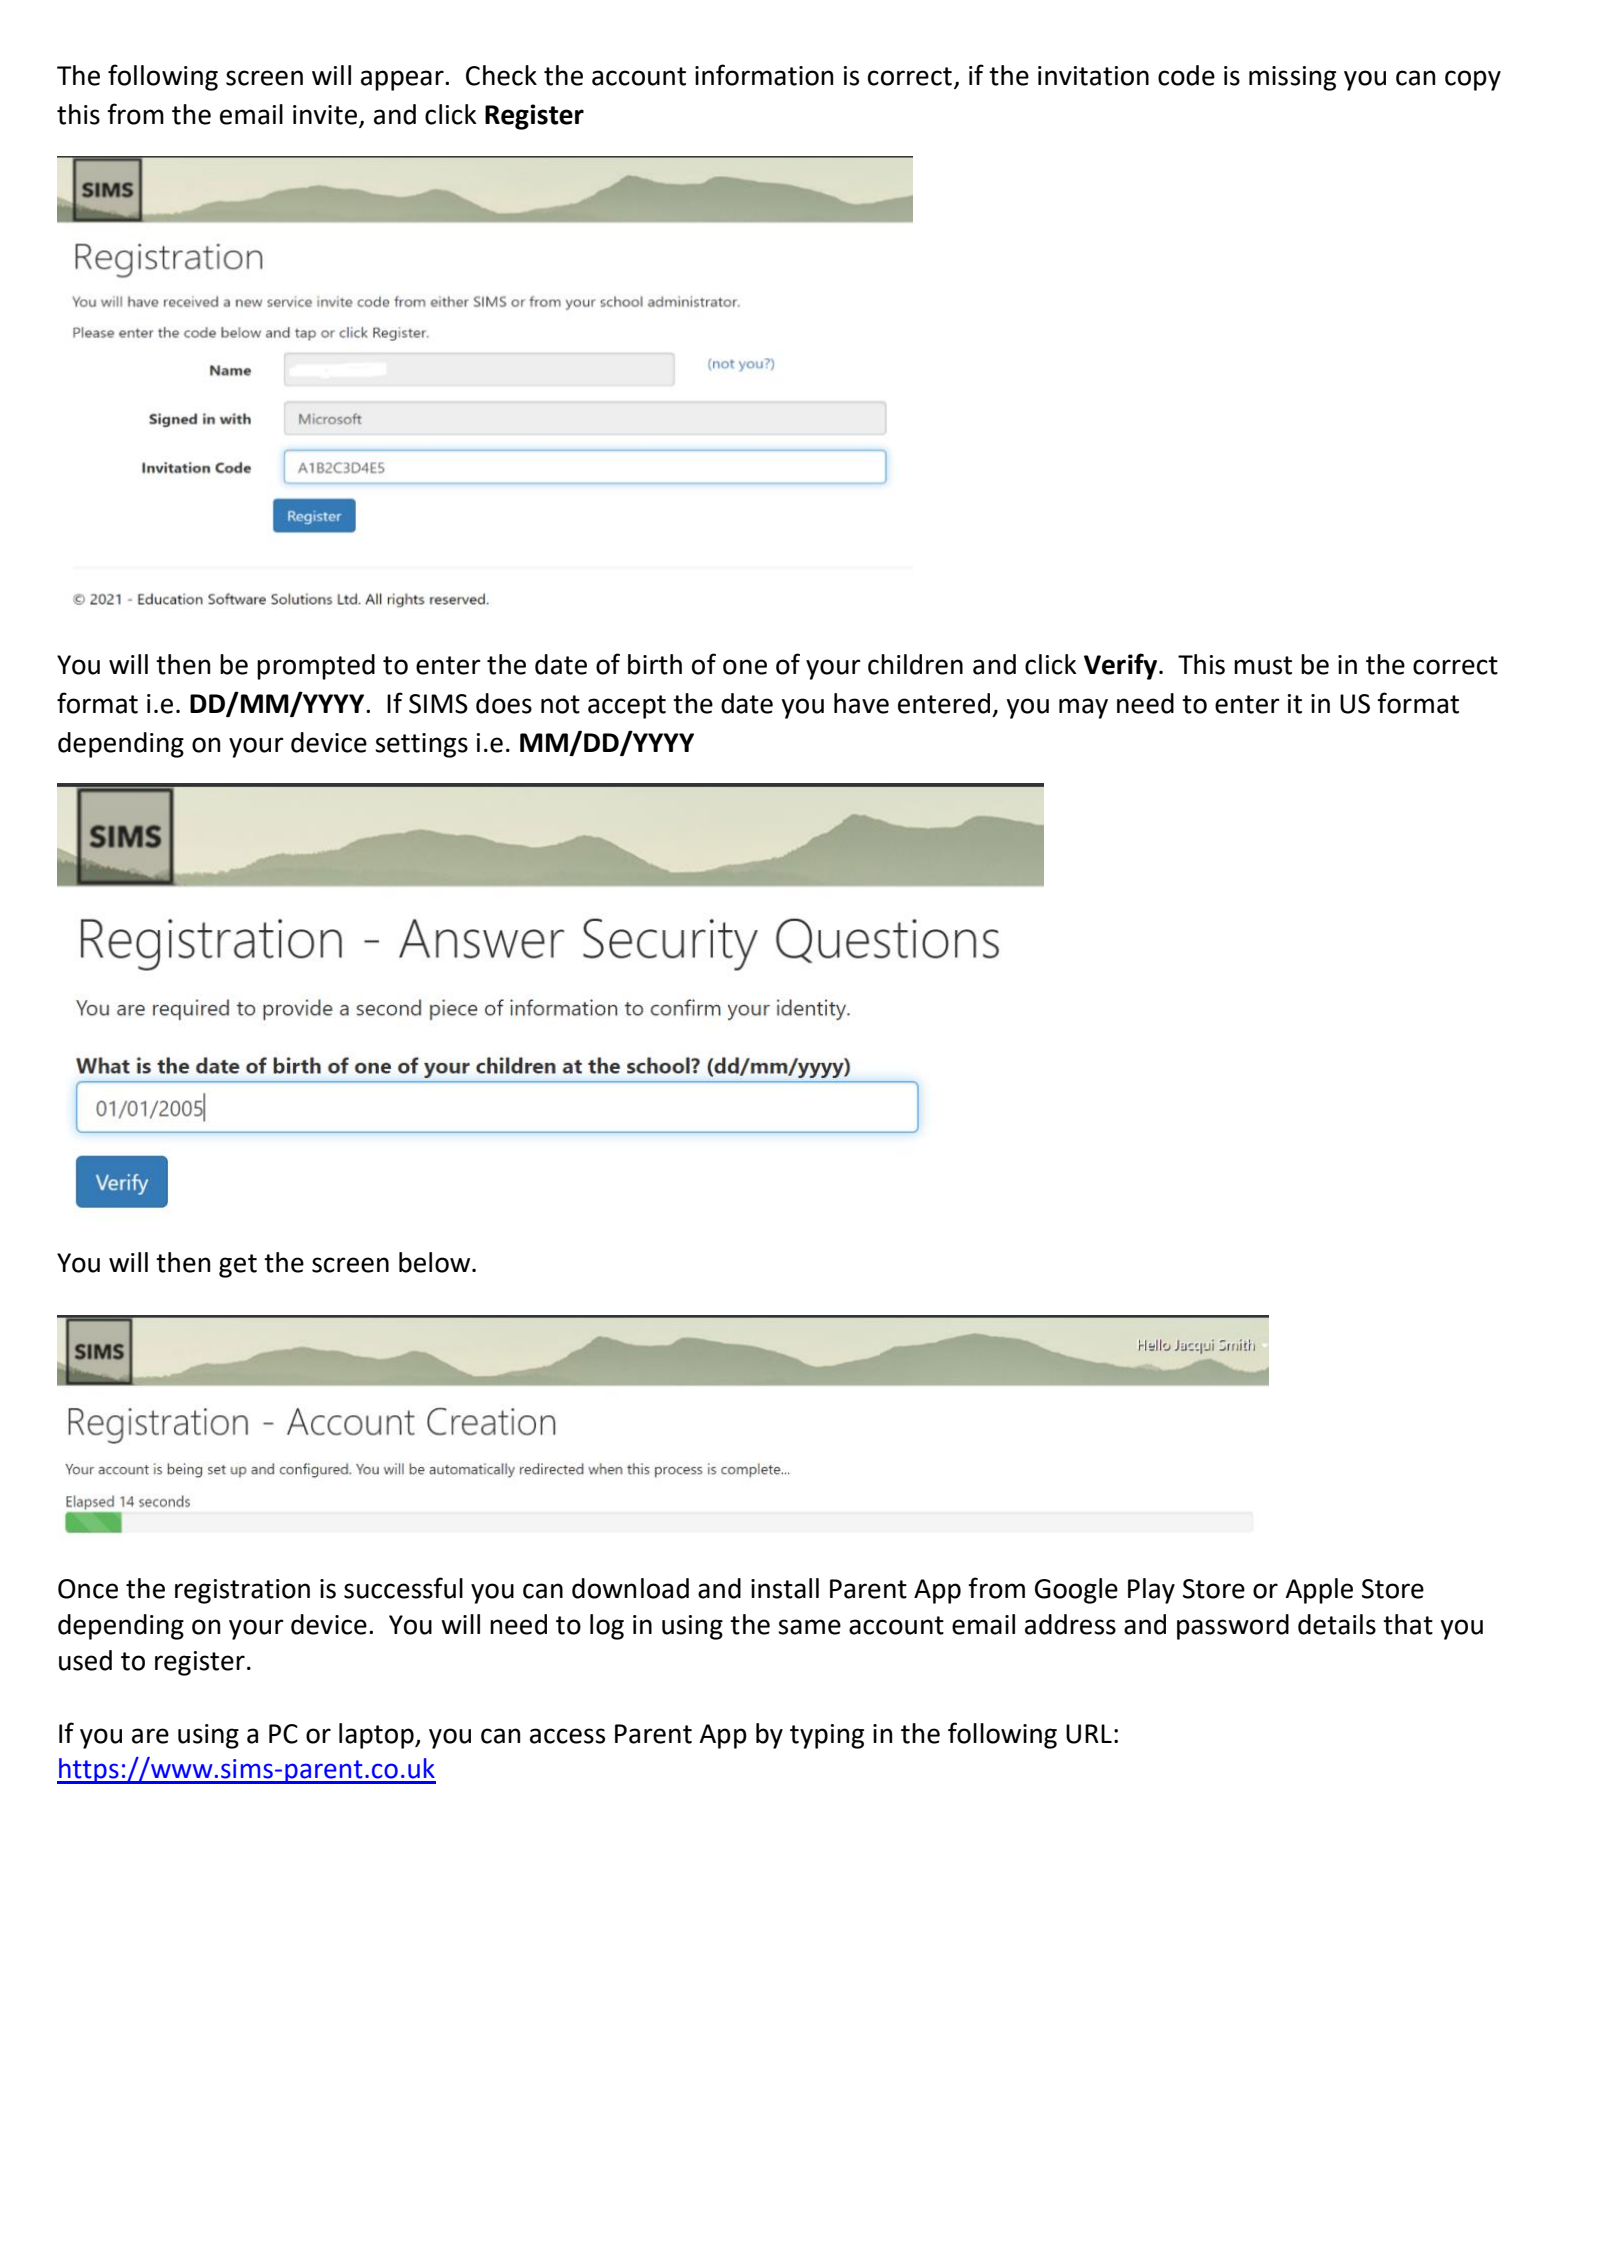 The height and width of the page is (2262, 1599). I want to click on invite, so click(325, 115).
